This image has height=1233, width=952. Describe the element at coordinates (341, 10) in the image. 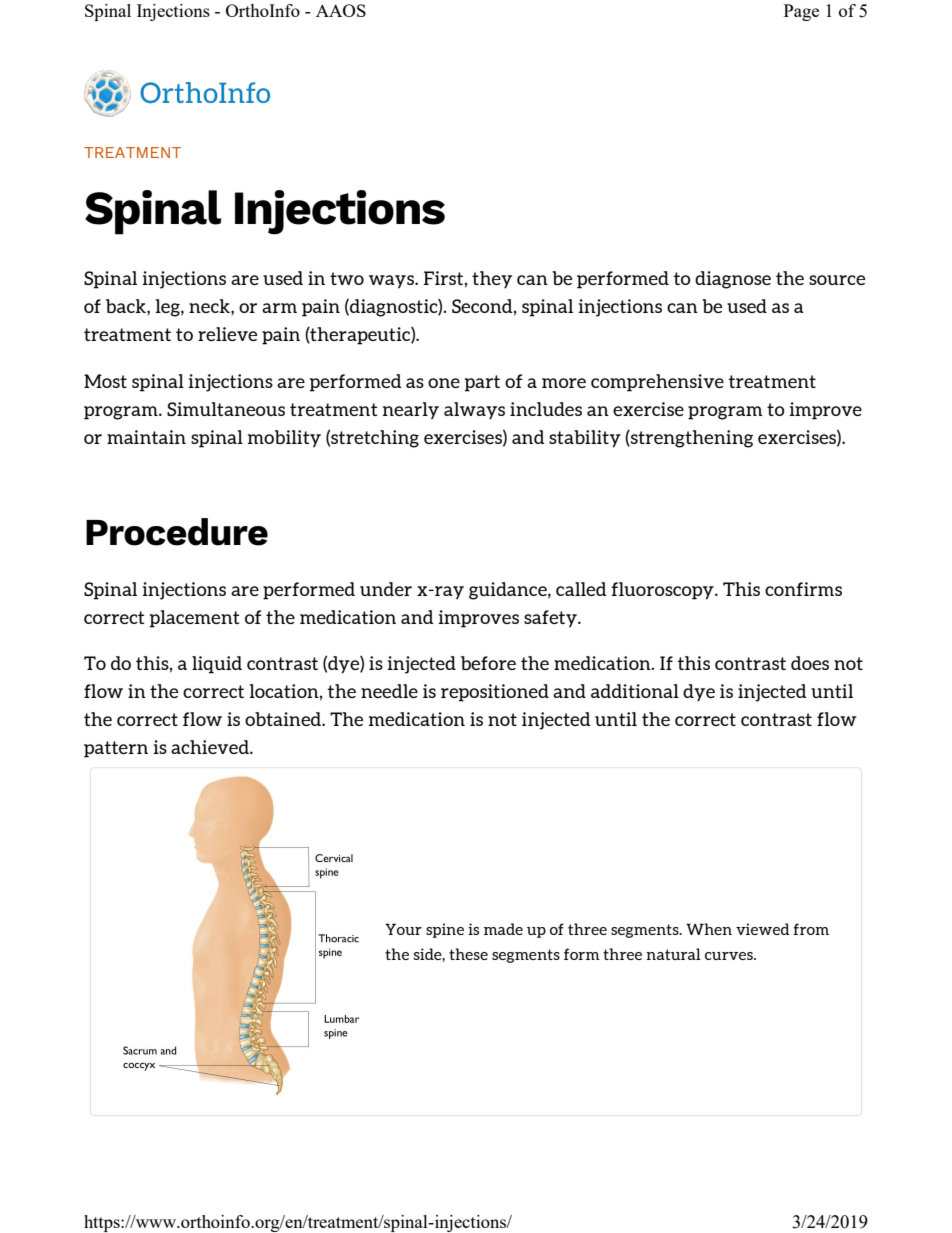

I see `AAOS` at that location.
